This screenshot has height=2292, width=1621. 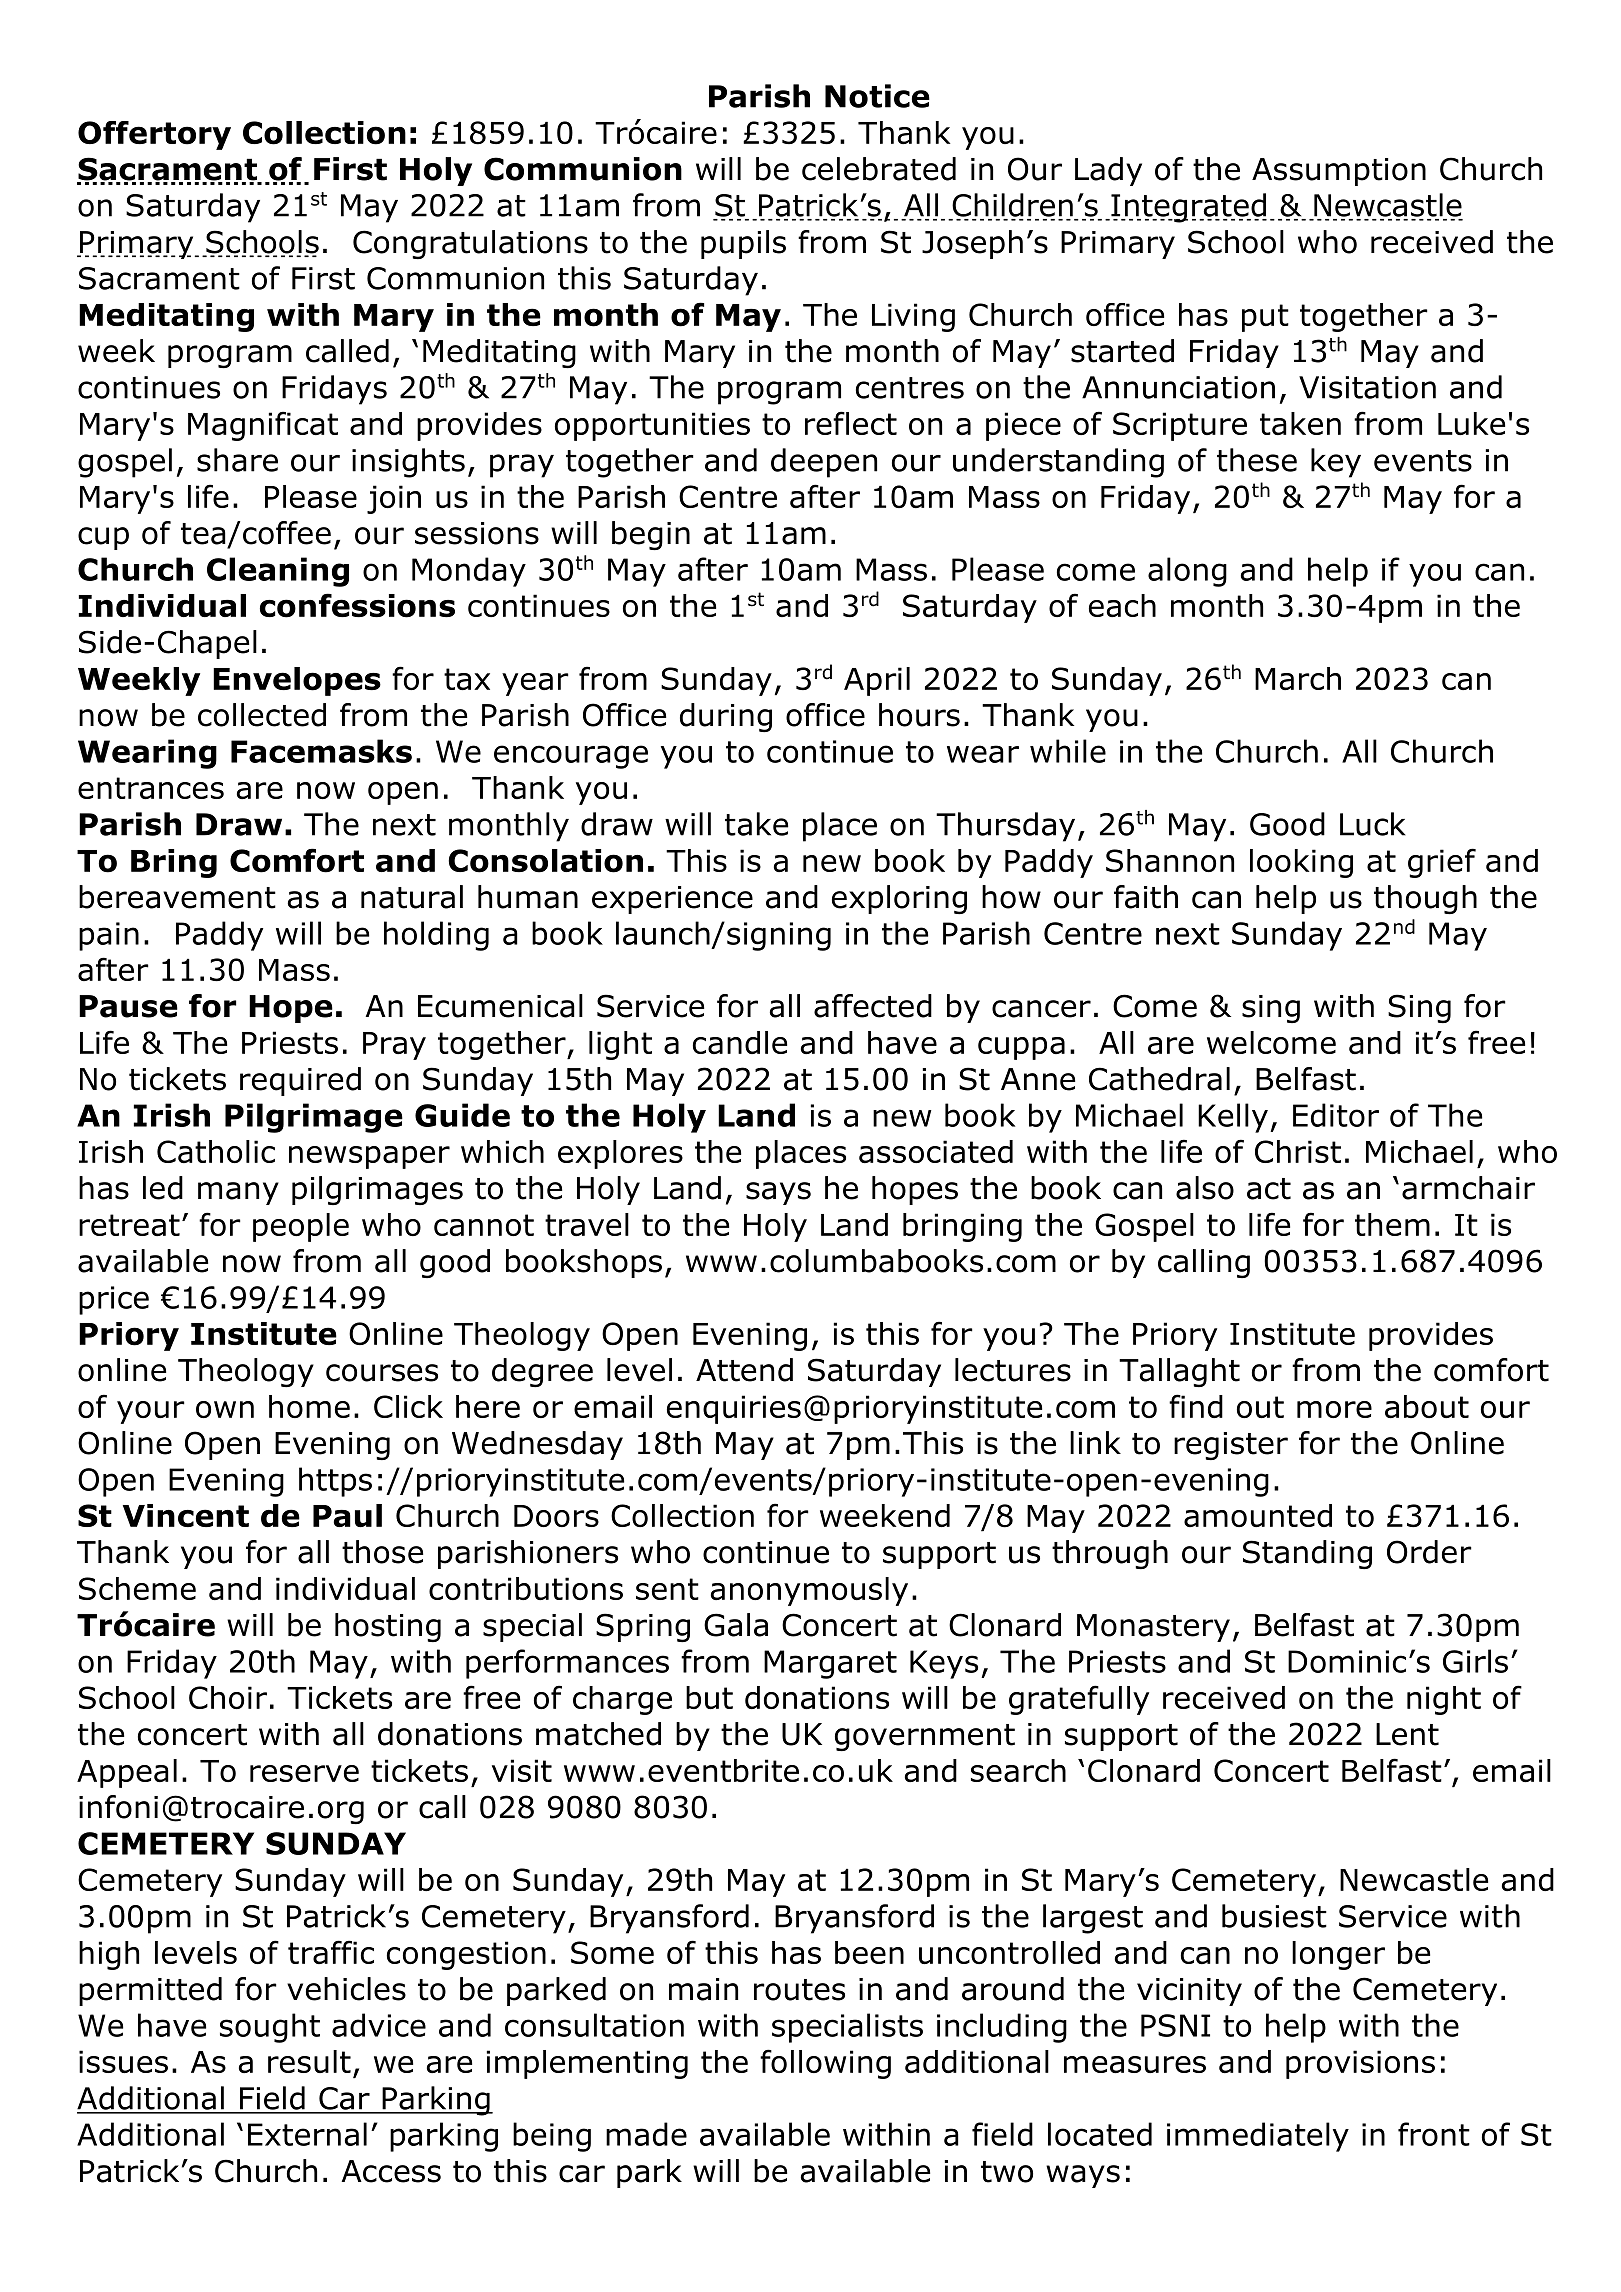 I want to click on Congratulations, so click(x=470, y=244).
